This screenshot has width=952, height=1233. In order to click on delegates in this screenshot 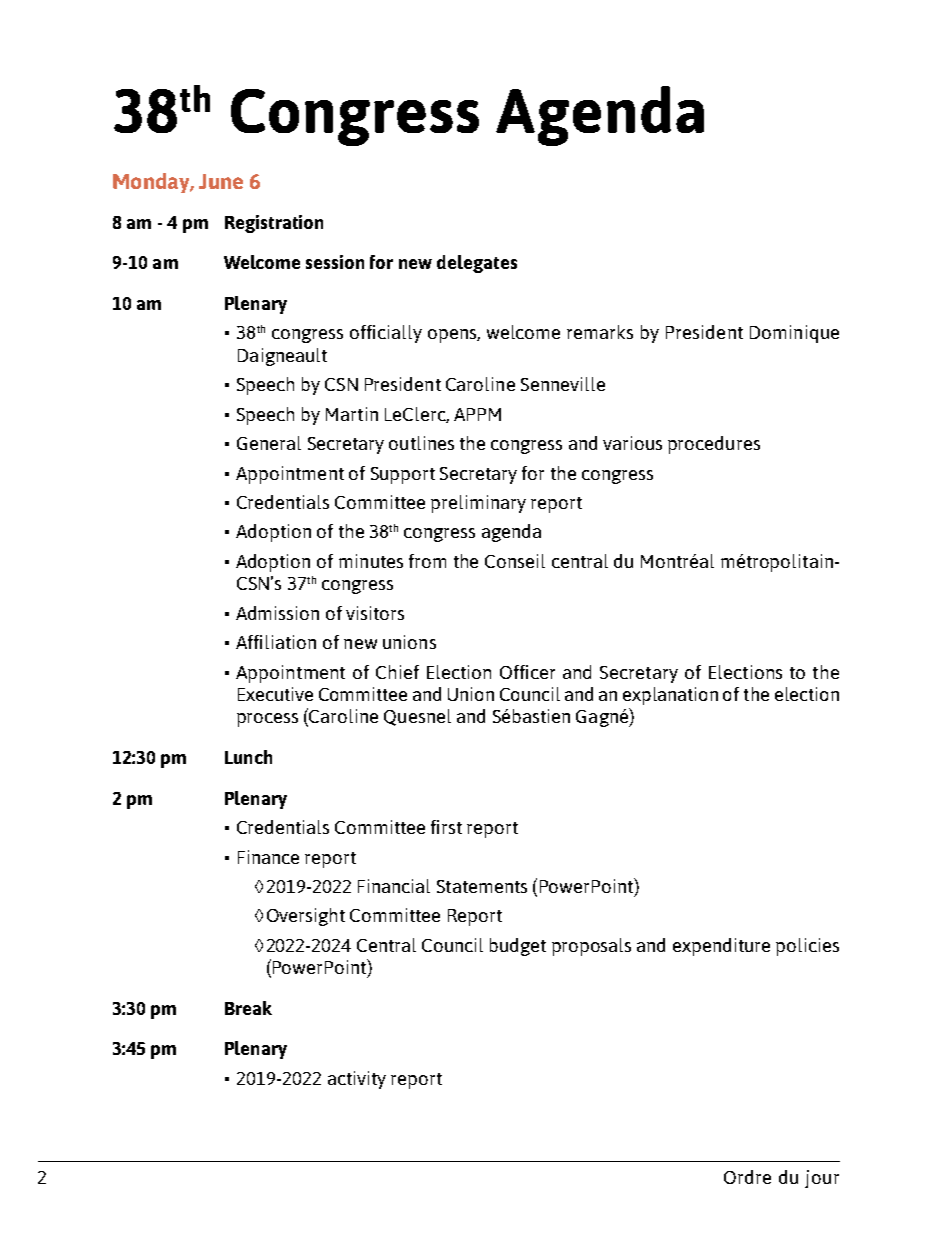, I will do `click(477, 264)`.
